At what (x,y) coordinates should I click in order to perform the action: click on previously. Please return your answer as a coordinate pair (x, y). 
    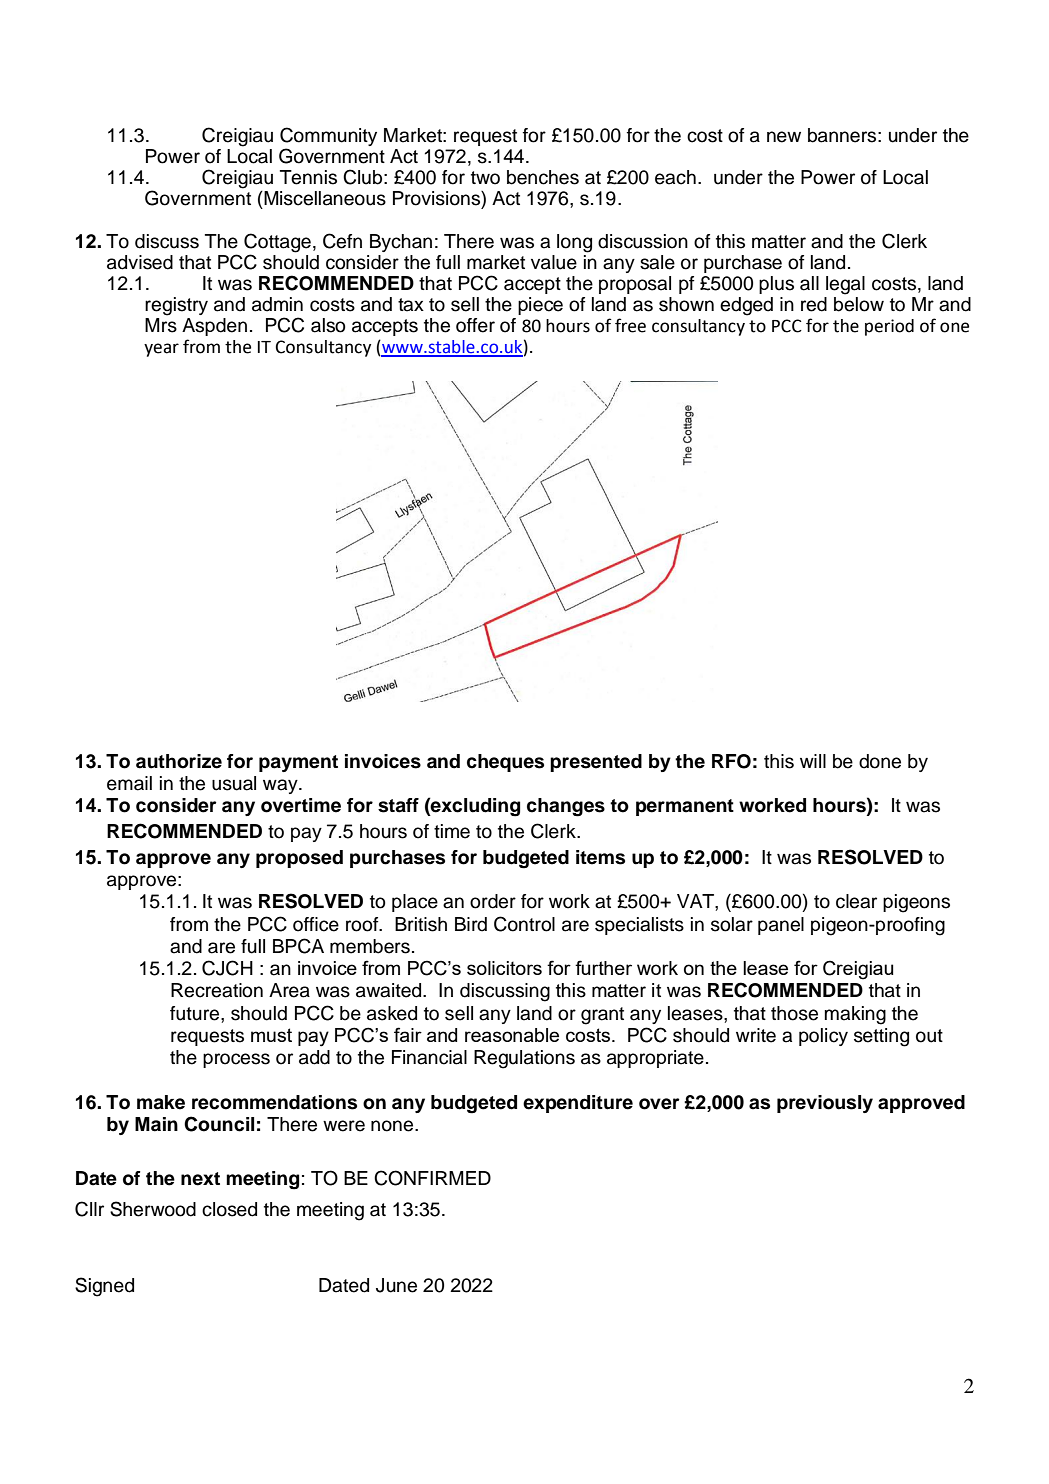
    Looking at the image, I should click on (825, 1104).
